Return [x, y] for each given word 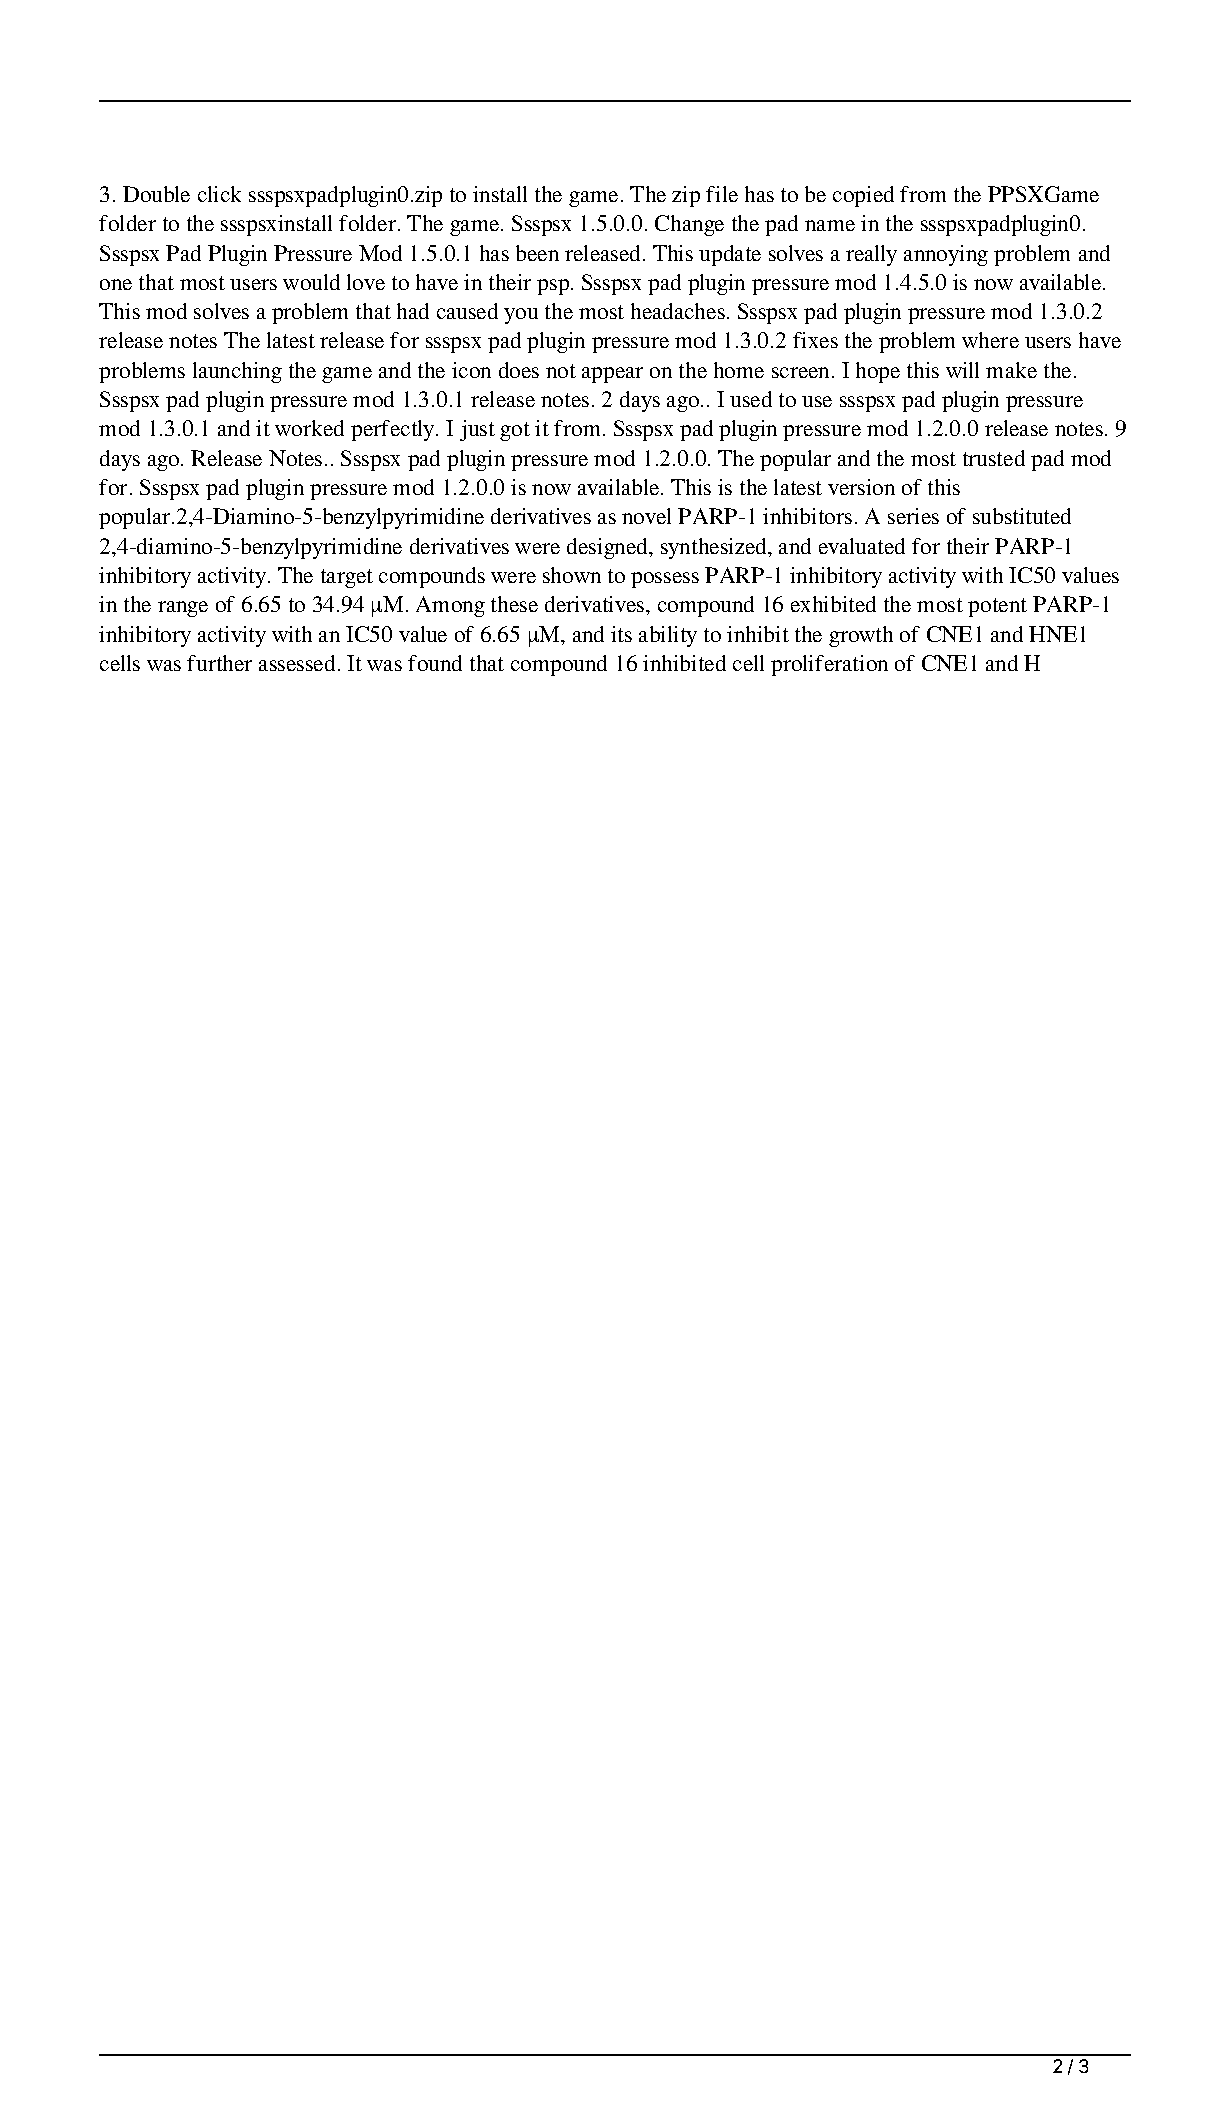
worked [309, 428]
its [621, 634]
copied [863, 196]
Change [689, 225]
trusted [994, 458]
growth [861, 636]
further [219, 663]
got [515, 431]
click [219, 194]
